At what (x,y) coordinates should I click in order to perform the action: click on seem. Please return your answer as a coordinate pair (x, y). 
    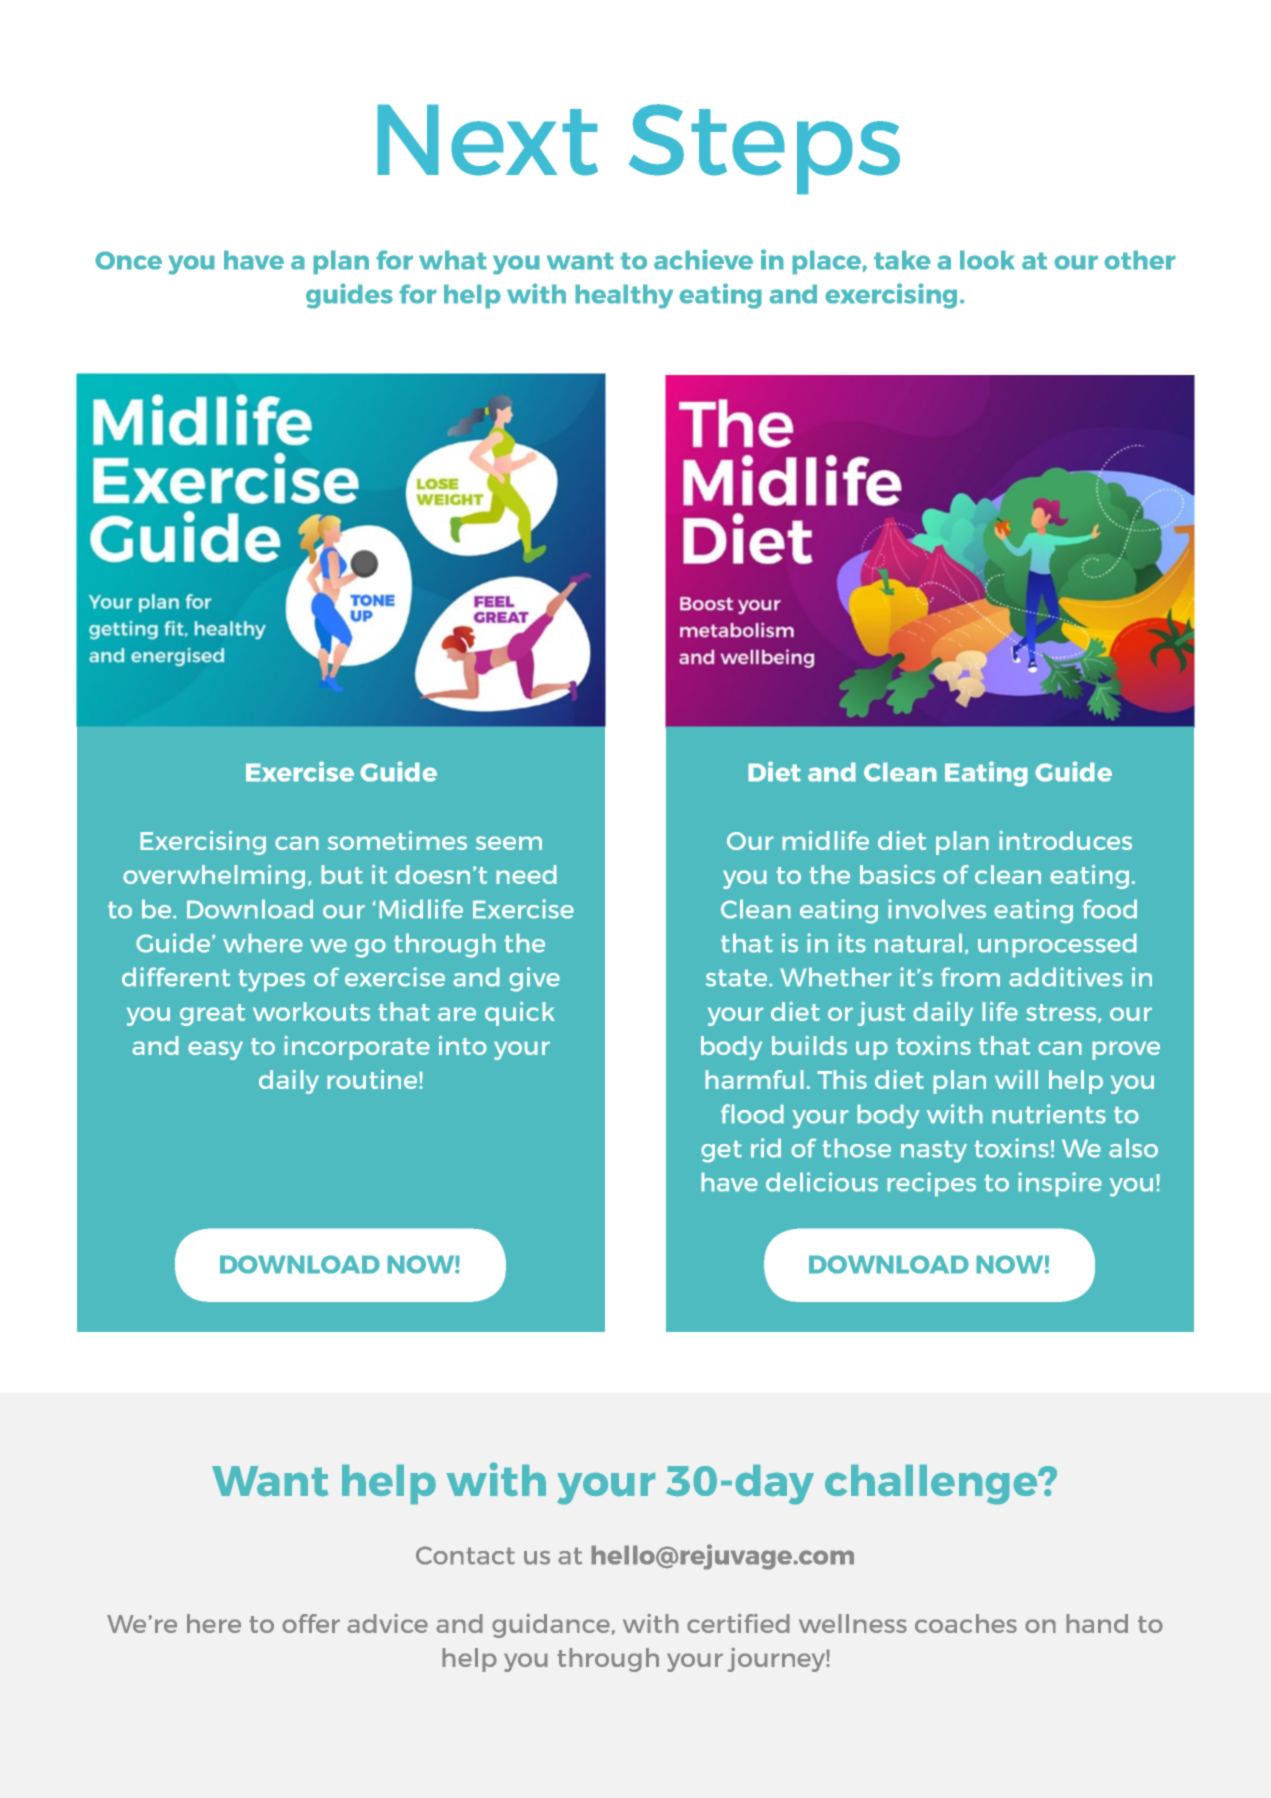
    Looking at the image, I should click on (509, 843).
